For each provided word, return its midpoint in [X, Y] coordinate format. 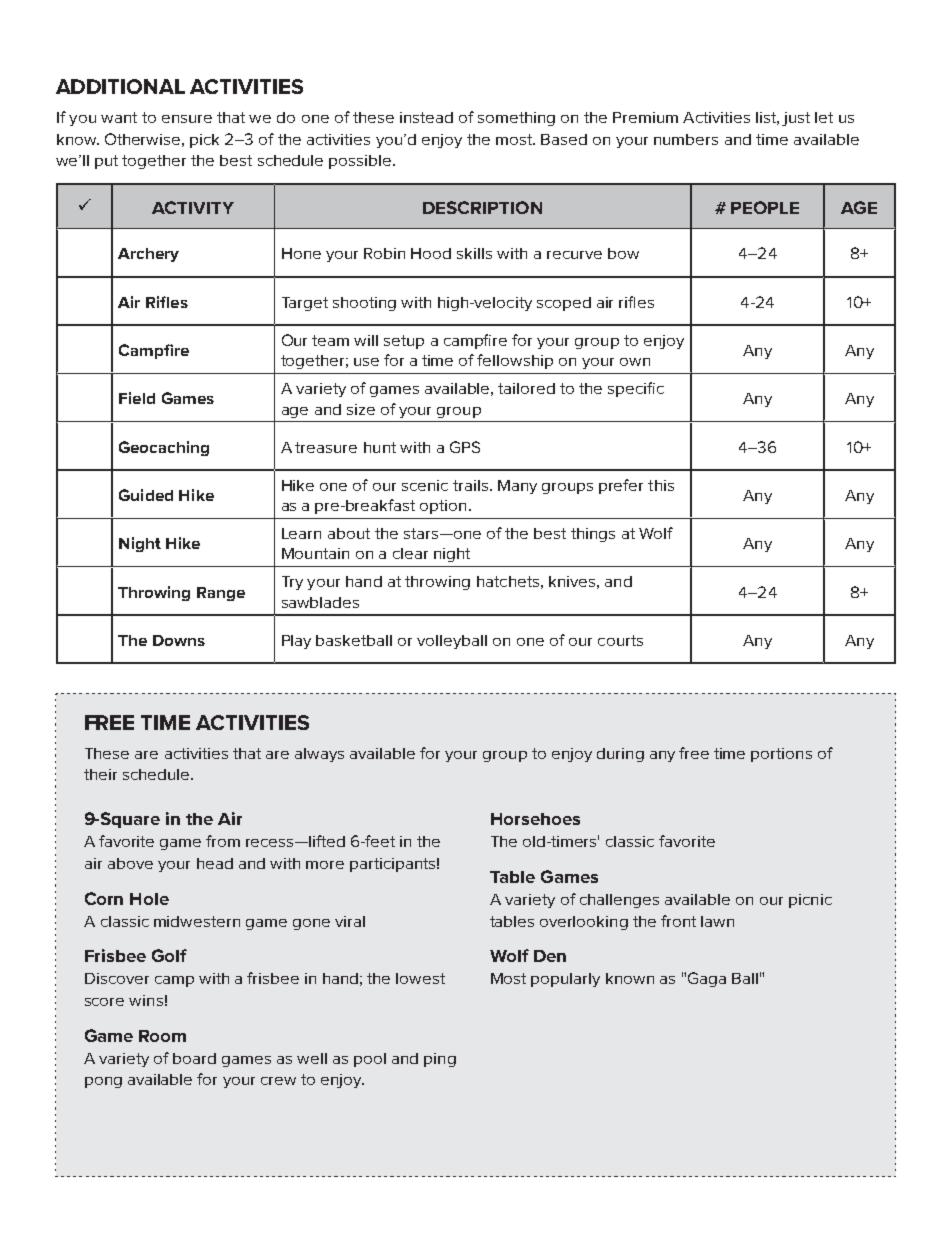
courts [620, 640]
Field [137, 398]
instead [426, 117]
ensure [187, 119]
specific [636, 389]
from [223, 841]
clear [410, 553]
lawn [717, 921]
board [194, 1058]
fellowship [515, 361]
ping [440, 1060]
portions [781, 755]
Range [221, 594]
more [325, 865]
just [796, 119]
